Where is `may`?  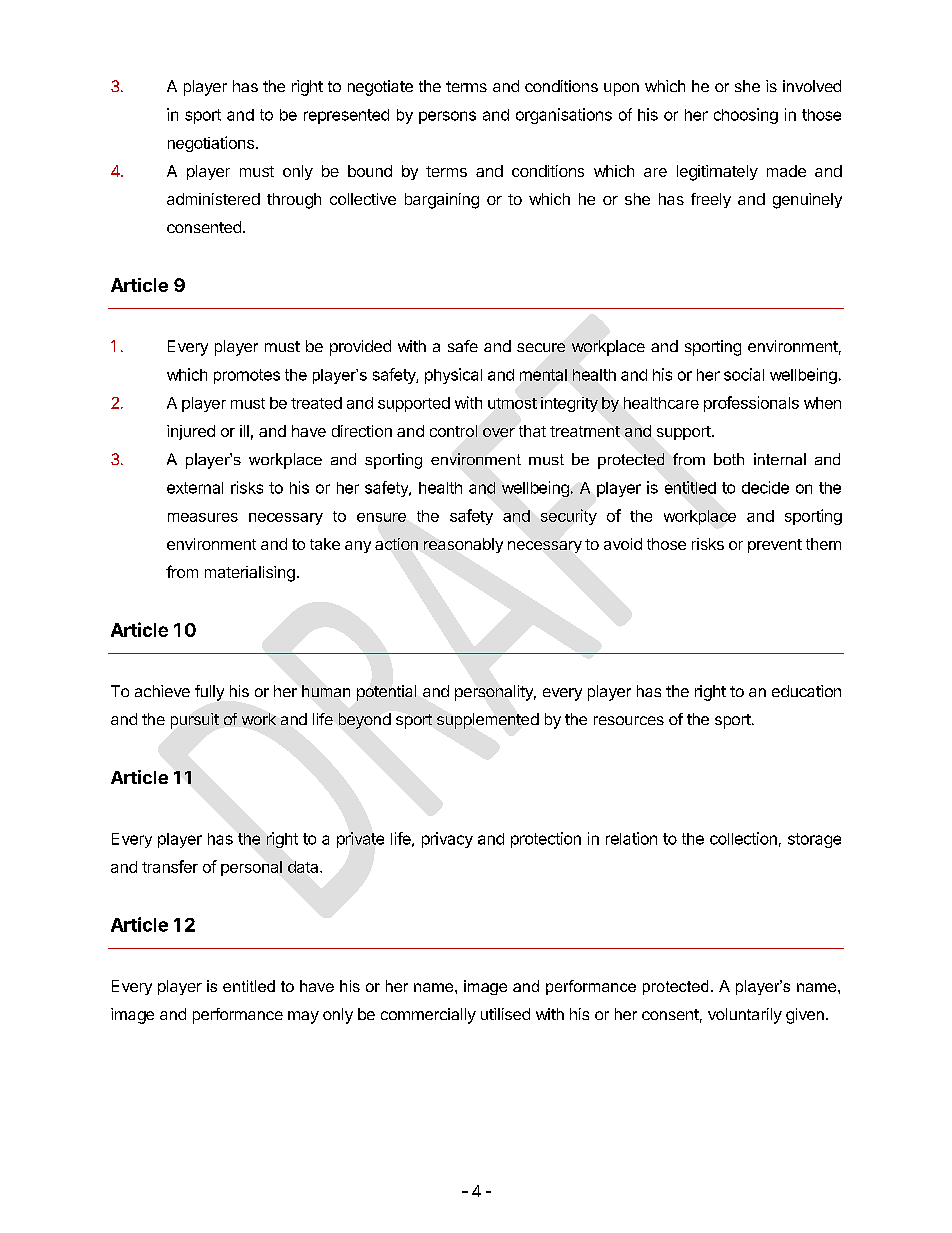
may is located at coordinates (303, 1017).
